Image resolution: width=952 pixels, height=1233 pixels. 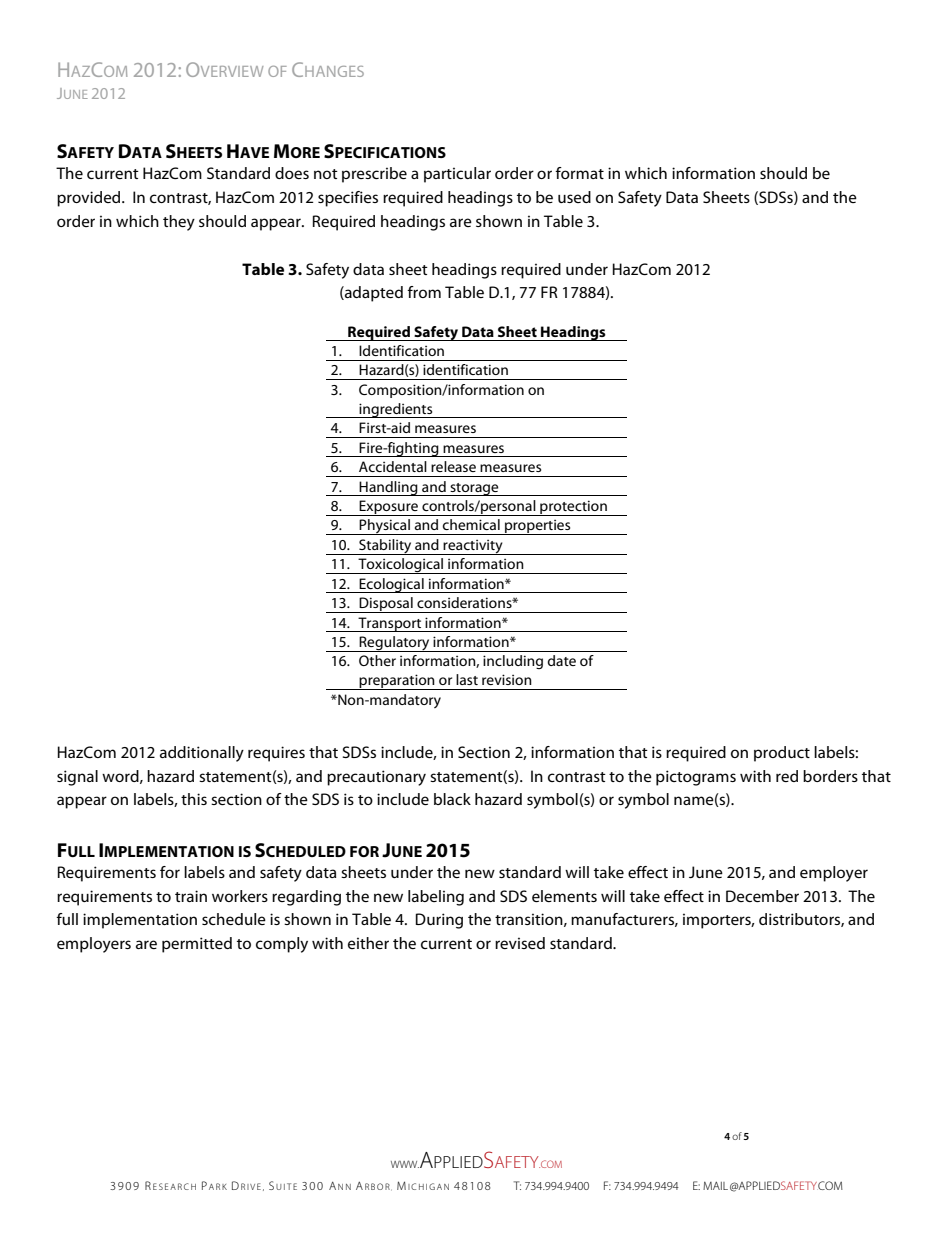 What do you see at coordinates (174, 1186) in the page?
I see `ESEARCH` at bounding box center [174, 1186].
